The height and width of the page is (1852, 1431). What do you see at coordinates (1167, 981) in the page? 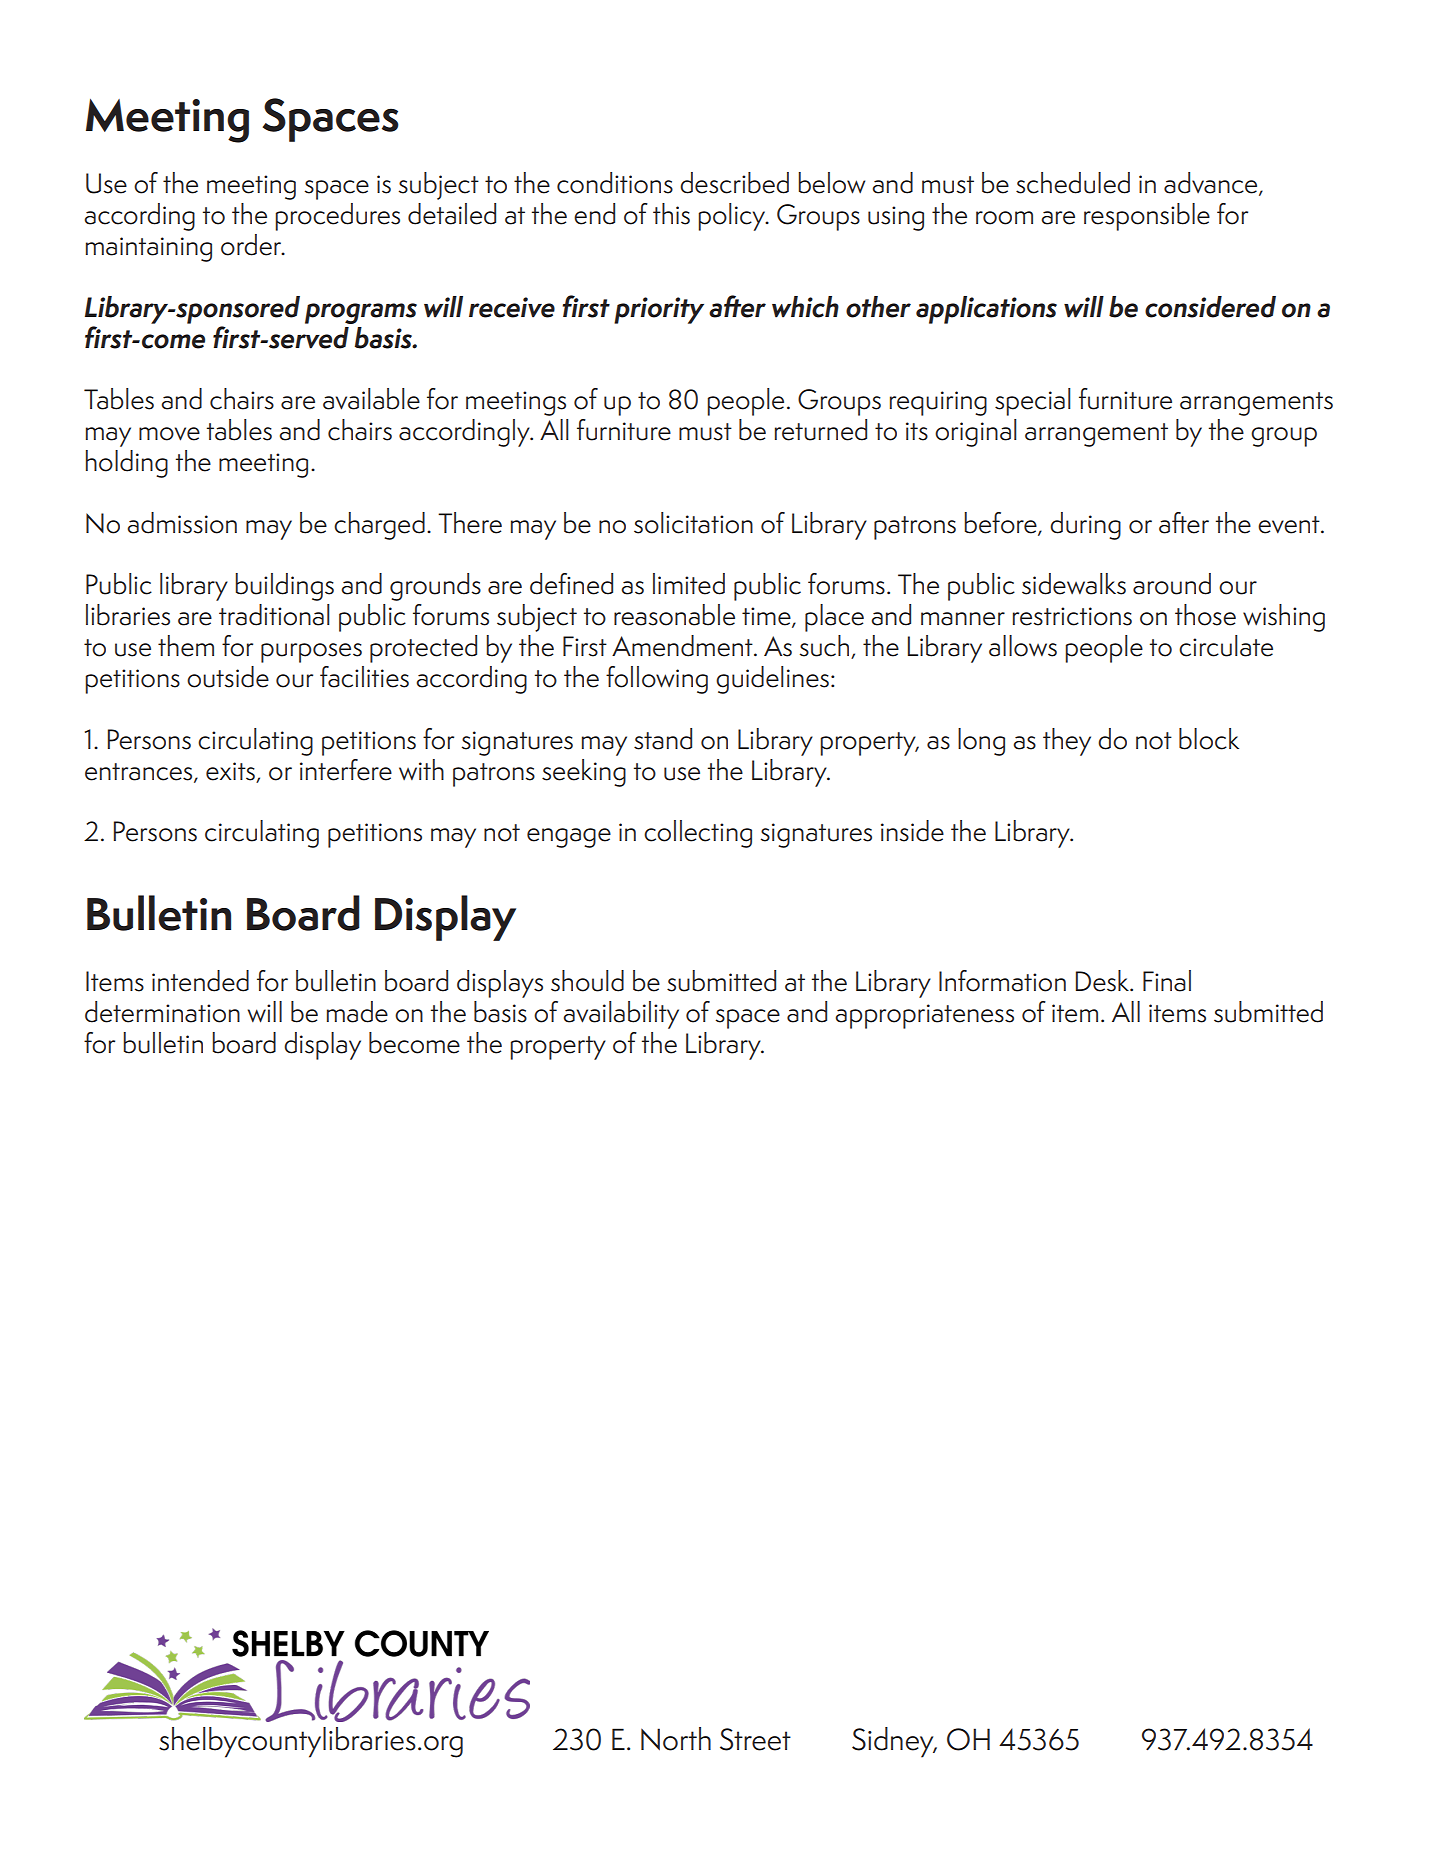
I see `Final` at bounding box center [1167, 981].
